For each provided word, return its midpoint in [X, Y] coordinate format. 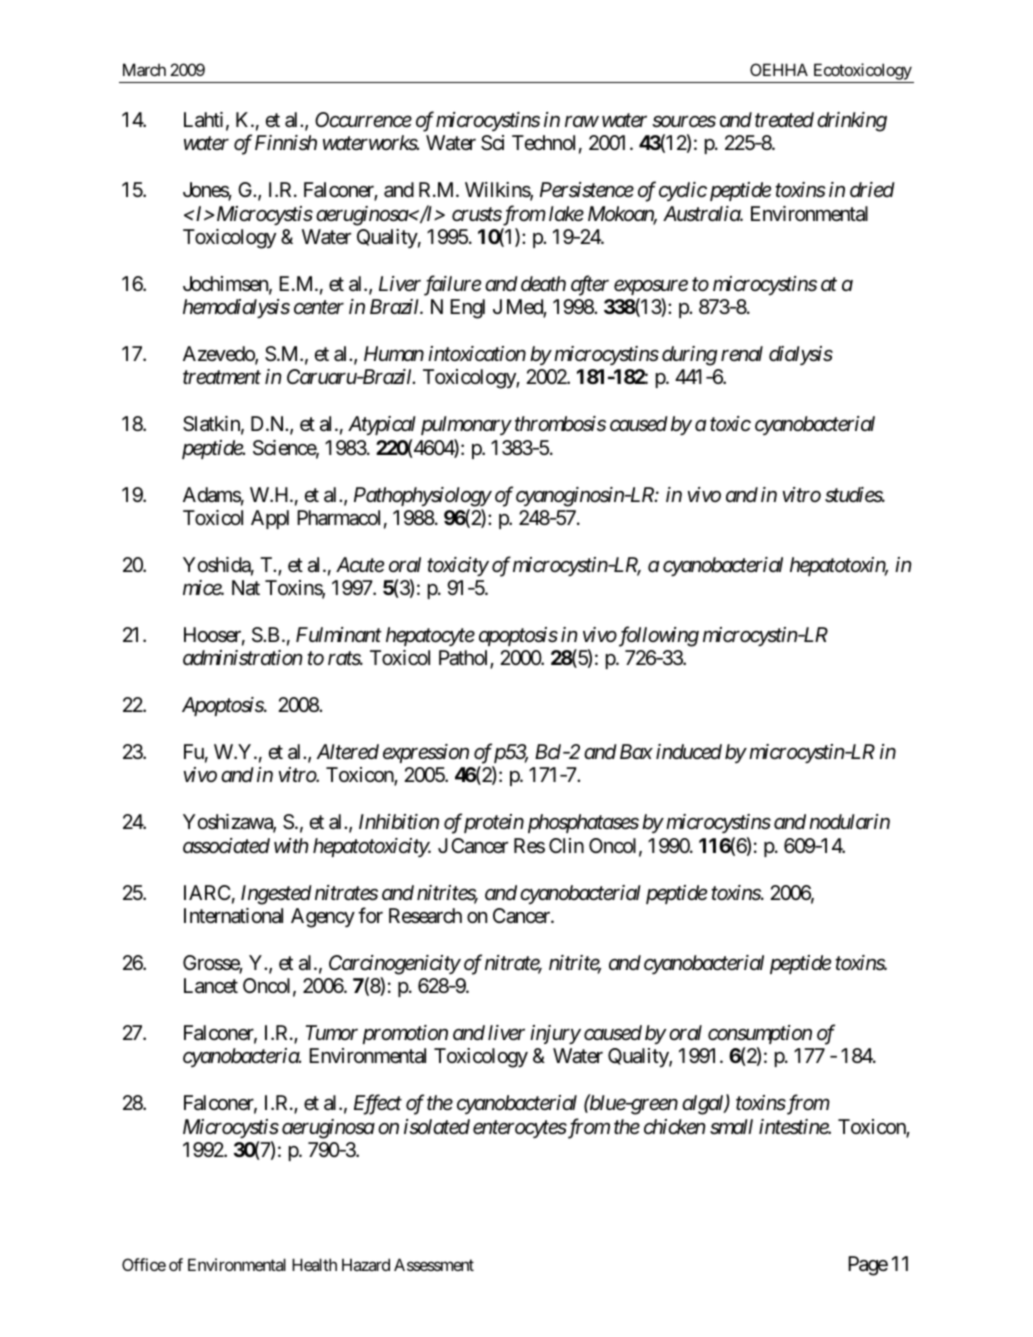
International [233, 916]
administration [242, 657]
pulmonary [466, 425]
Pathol [465, 659]
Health [314, 1264]
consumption [760, 1034]
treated [784, 120]
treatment [222, 378]
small [731, 1127]
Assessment [434, 1264]
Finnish [286, 143]
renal [742, 353]
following [657, 636]
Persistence [587, 190]
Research [425, 916]
